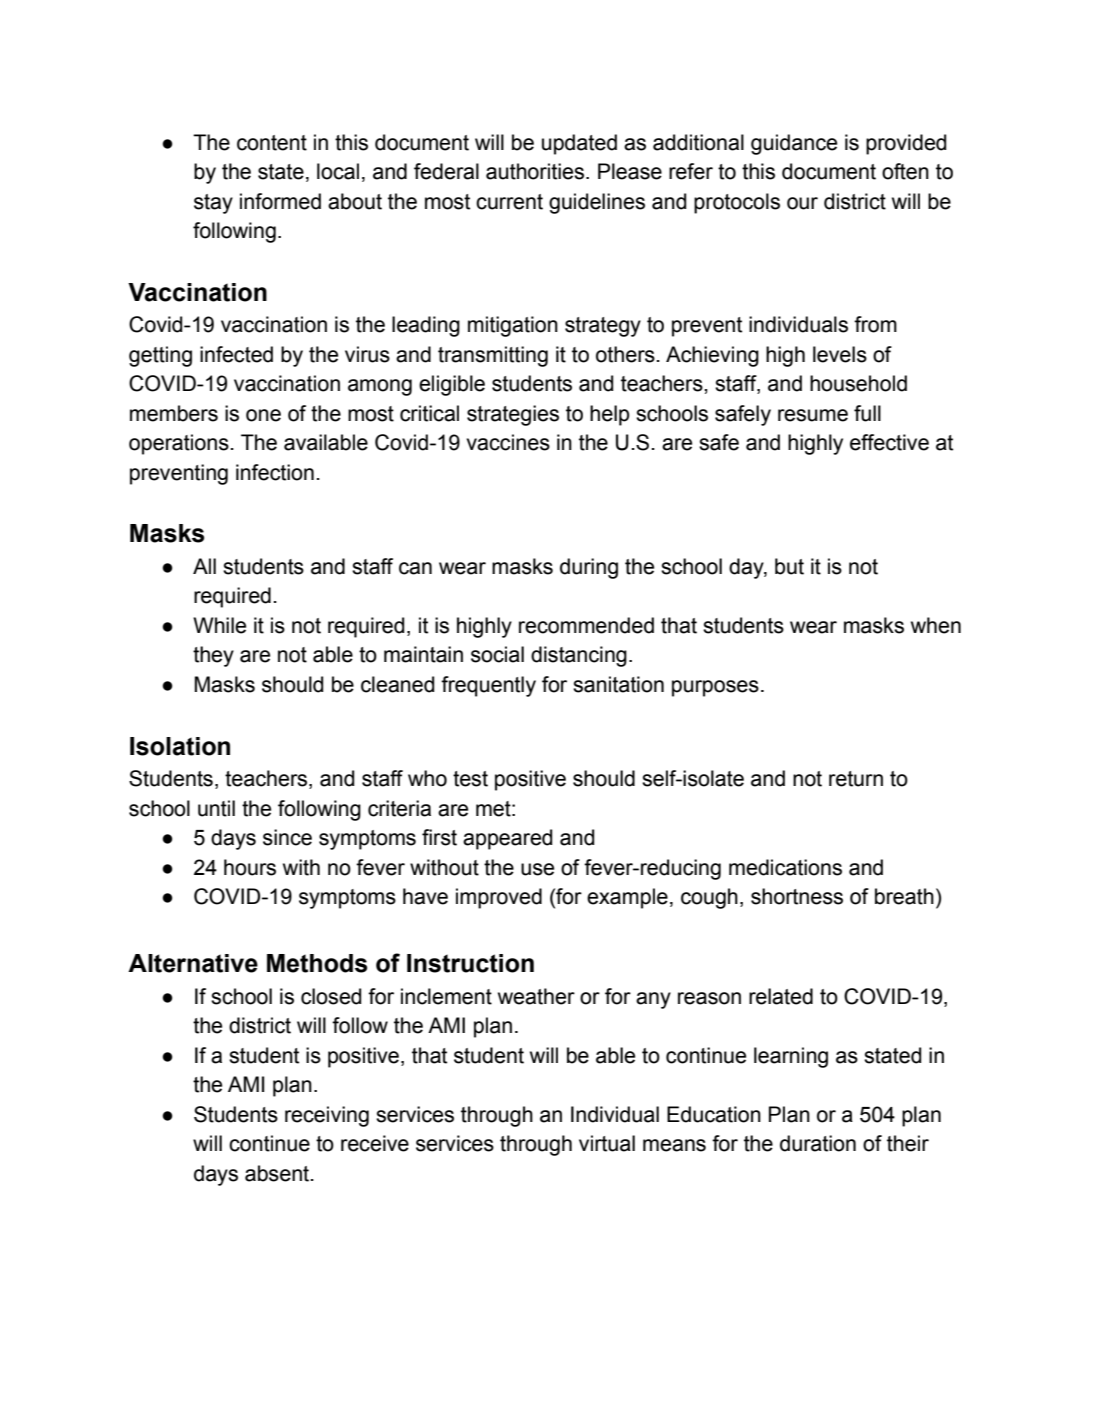 The image size is (1096, 1418). Describe the element at coordinates (818, 1143) in the document. I see `duration` at that location.
